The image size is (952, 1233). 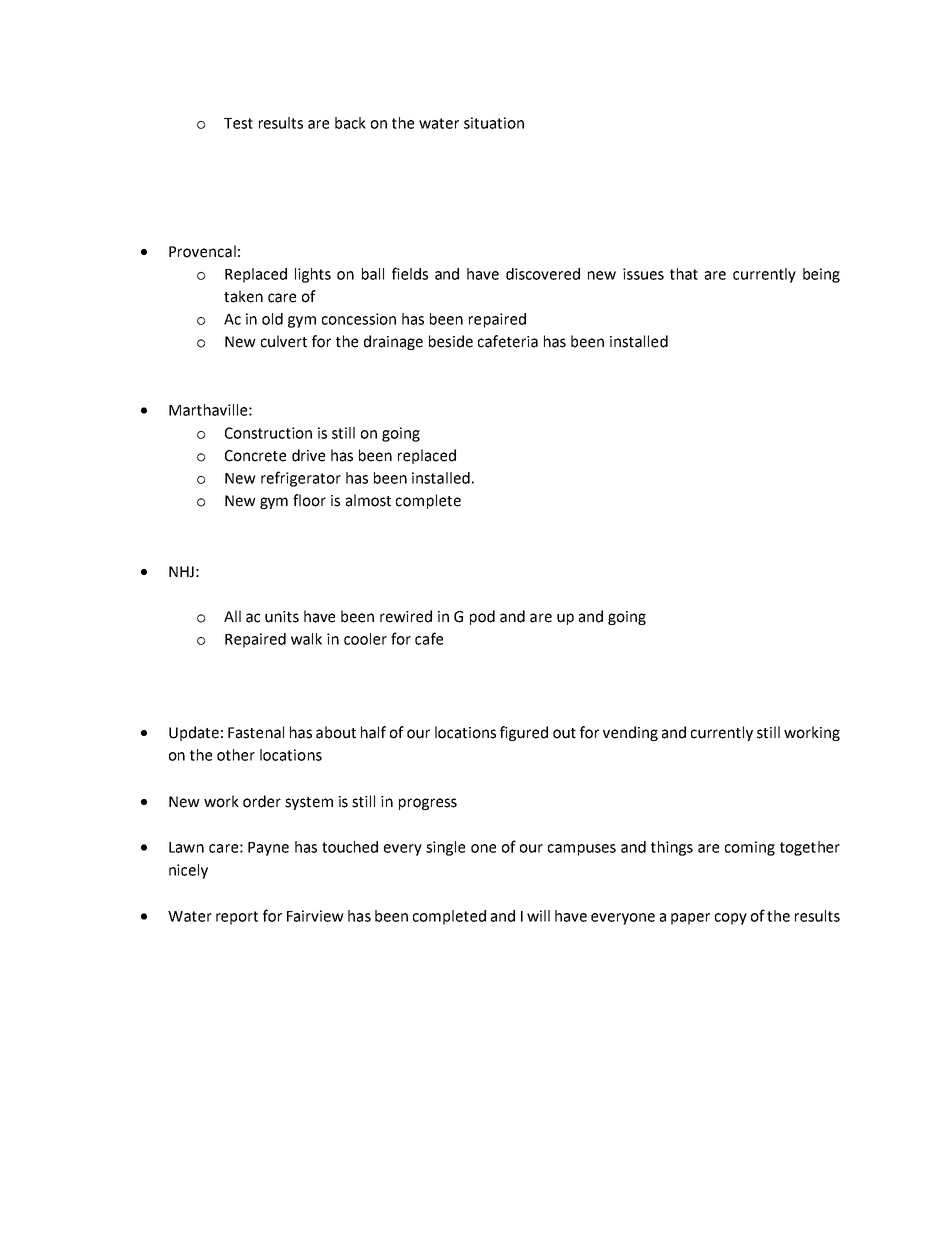 I want to click on pod, so click(x=482, y=617).
